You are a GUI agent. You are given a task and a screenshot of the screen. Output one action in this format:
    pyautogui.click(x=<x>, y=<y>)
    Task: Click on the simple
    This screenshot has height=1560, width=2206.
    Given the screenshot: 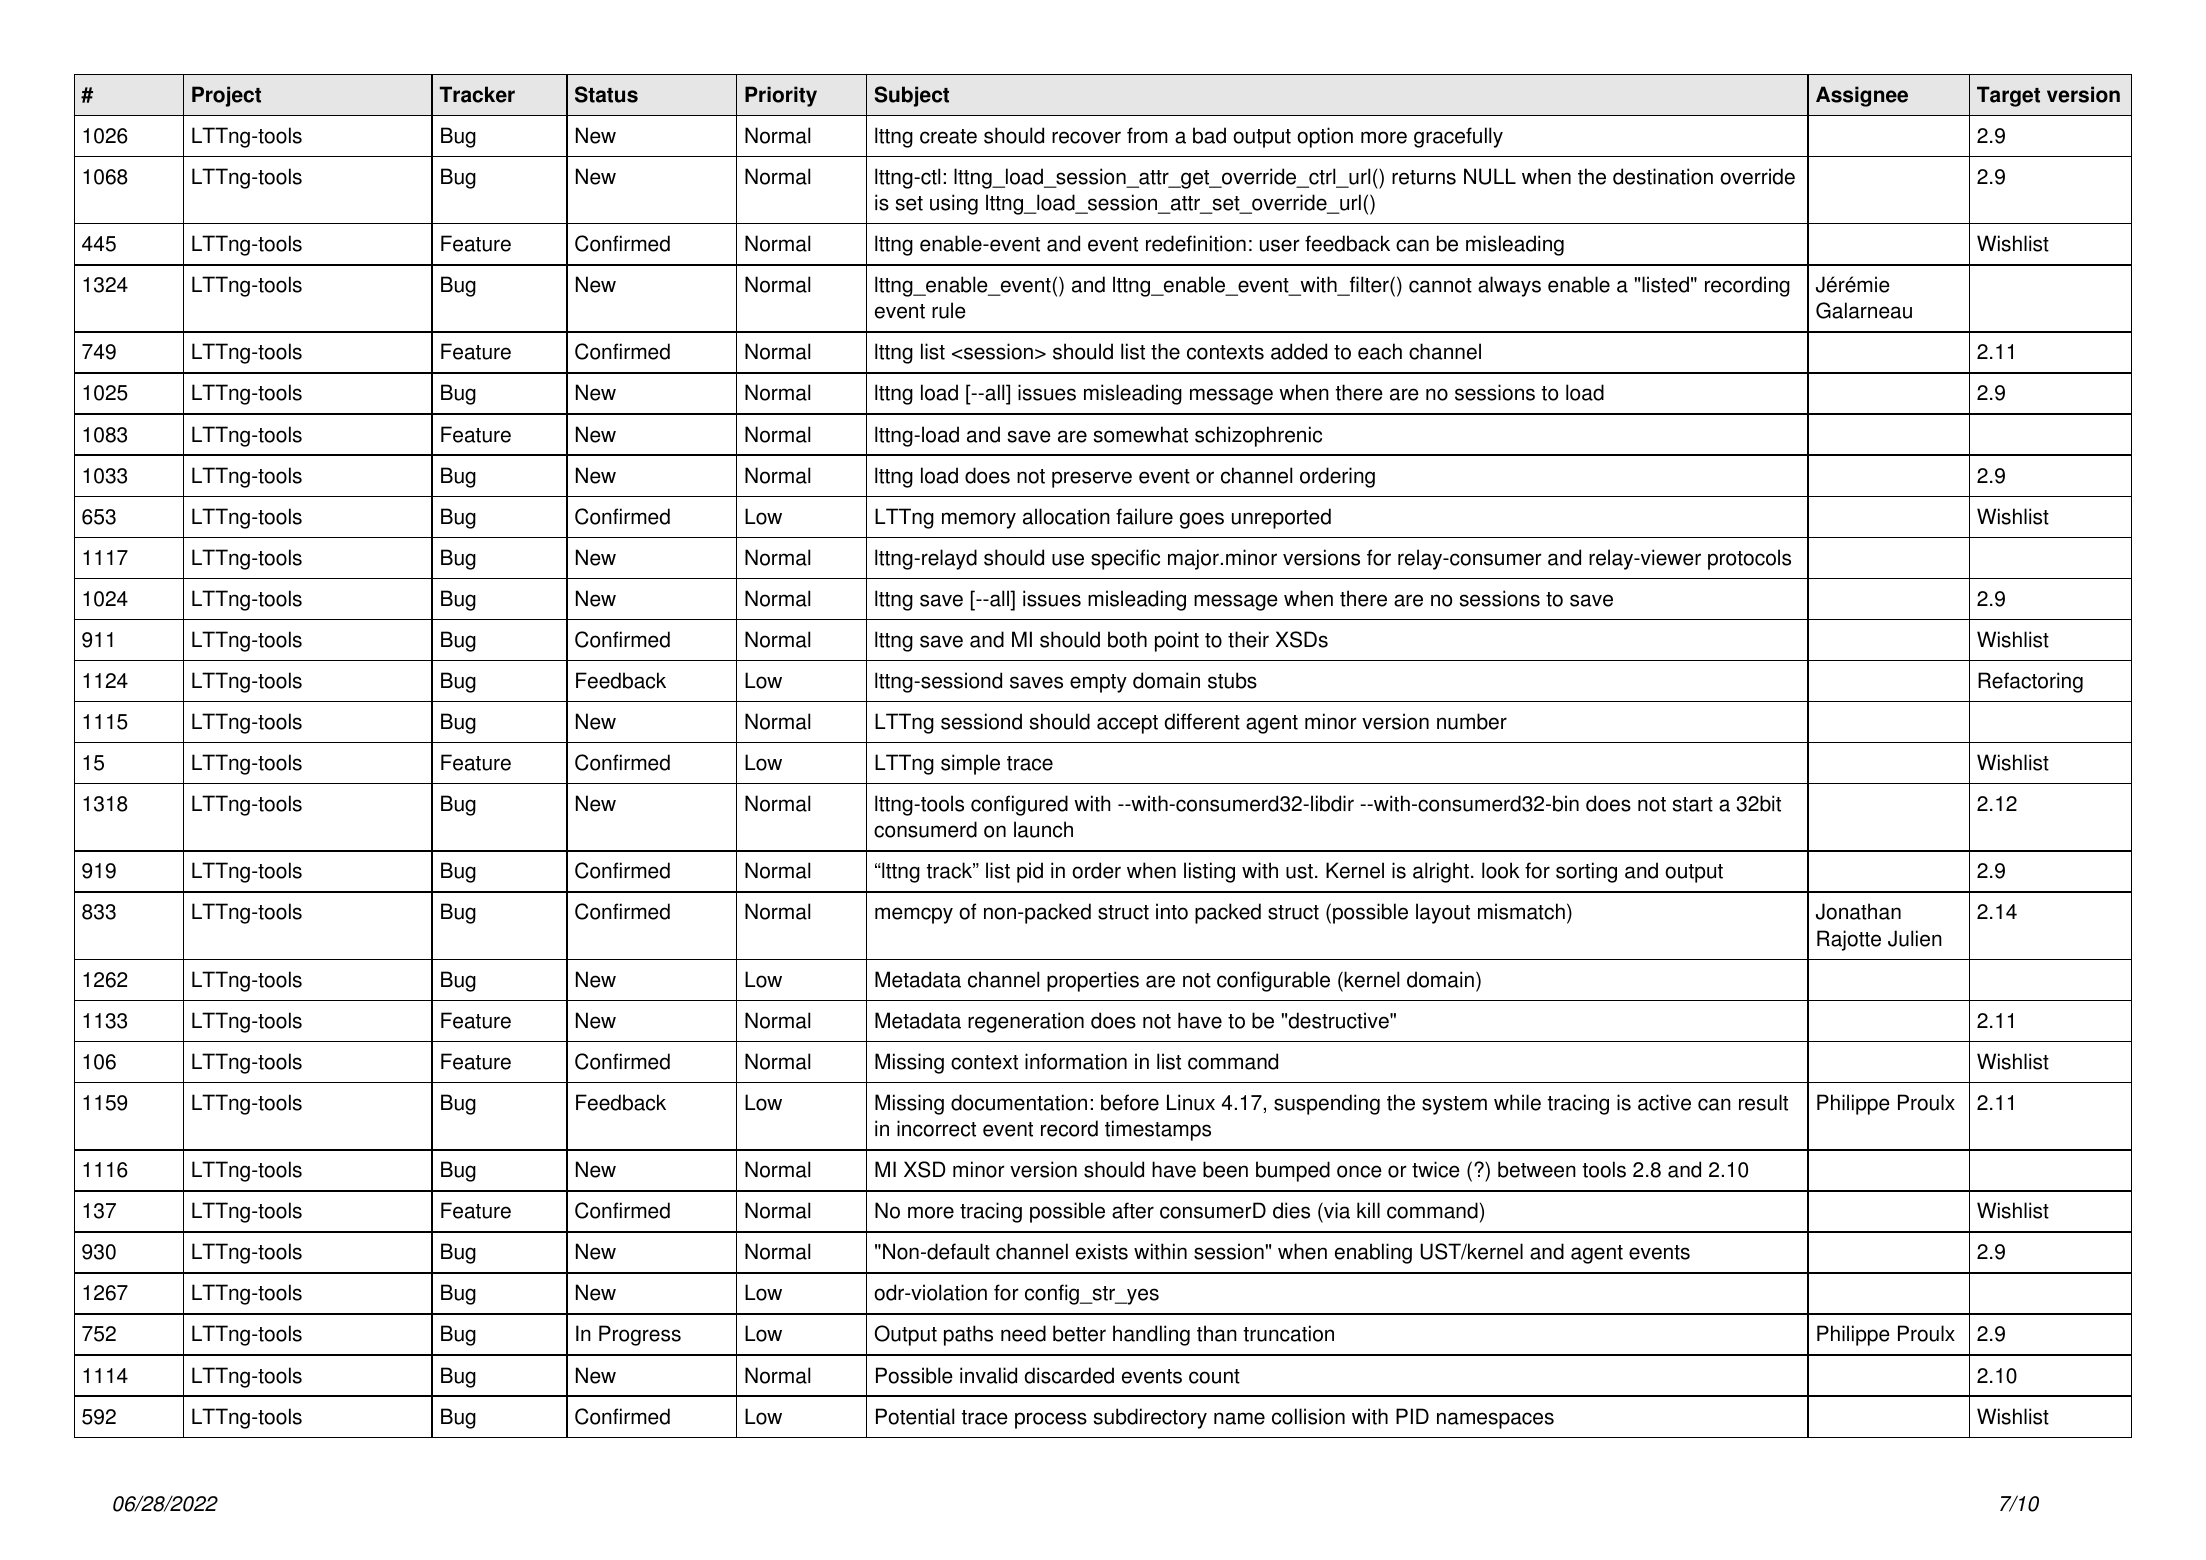 What is the action you would take?
    pyautogui.click(x=970, y=764)
